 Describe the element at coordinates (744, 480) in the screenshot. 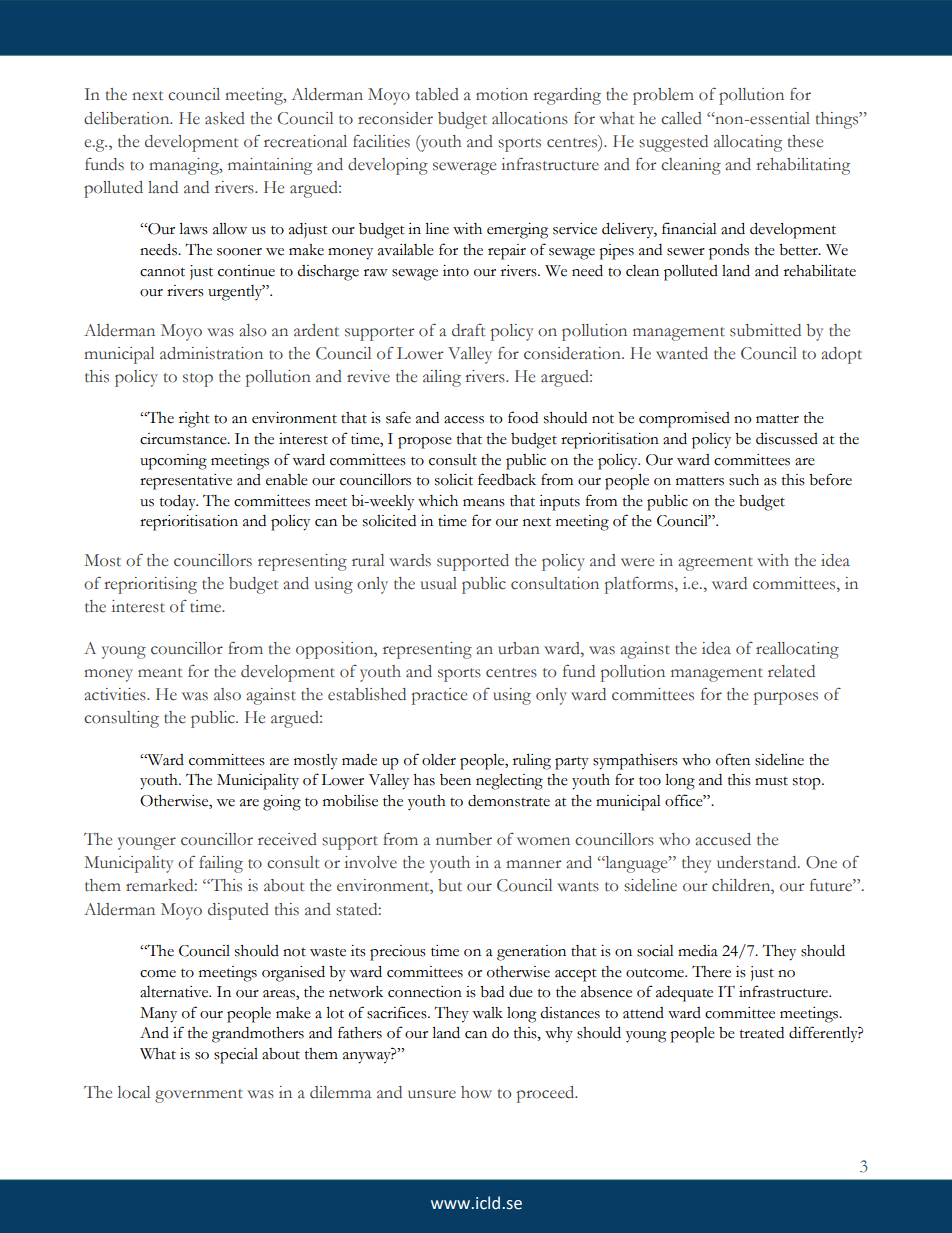

I see `such` at that location.
